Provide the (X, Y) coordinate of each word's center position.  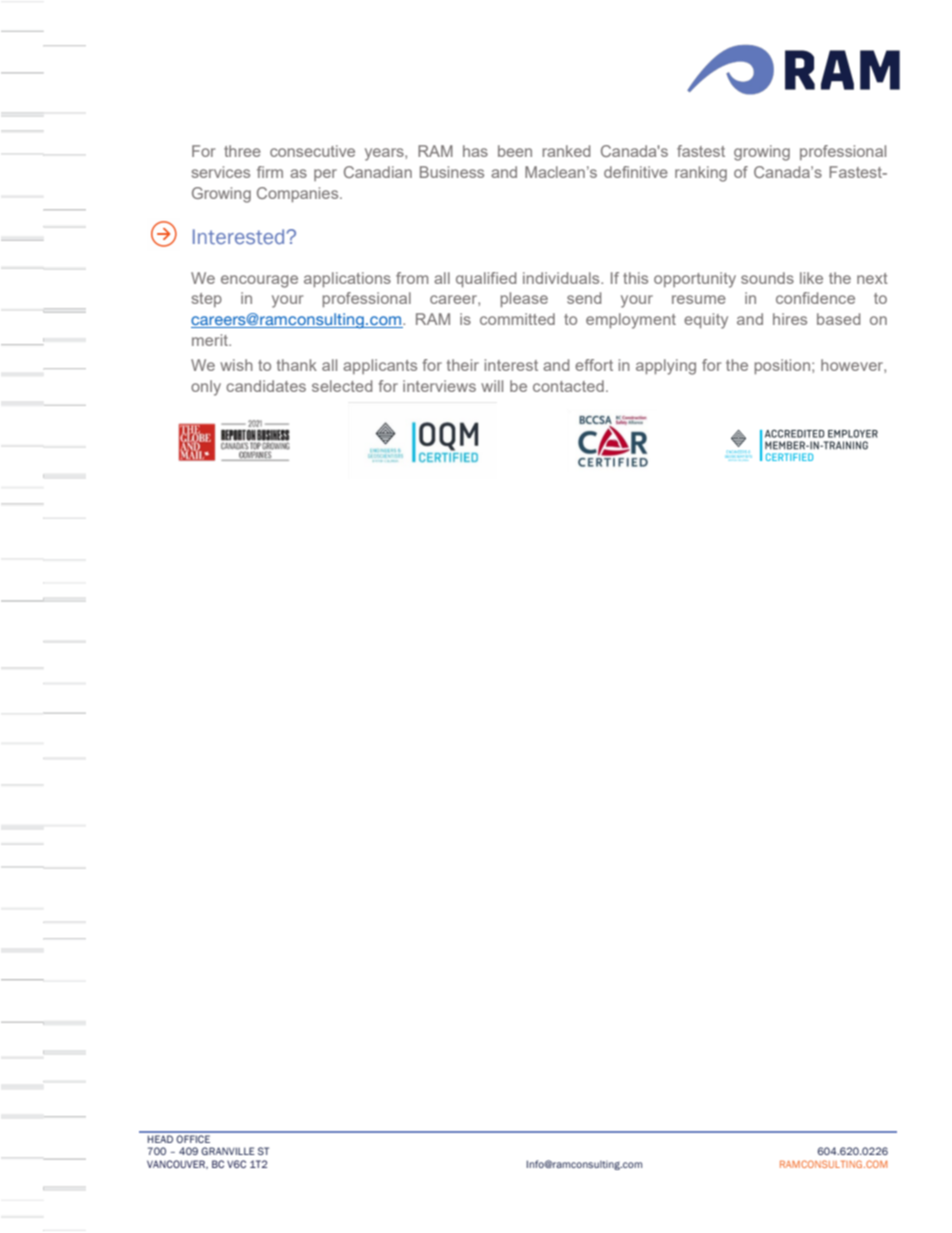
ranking (701, 174)
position (782, 366)
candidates (266, 386)
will (492, 386)
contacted (568, 386)
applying (666, 367)
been (515, 151)
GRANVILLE (228, 1151)
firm (270, 172)
